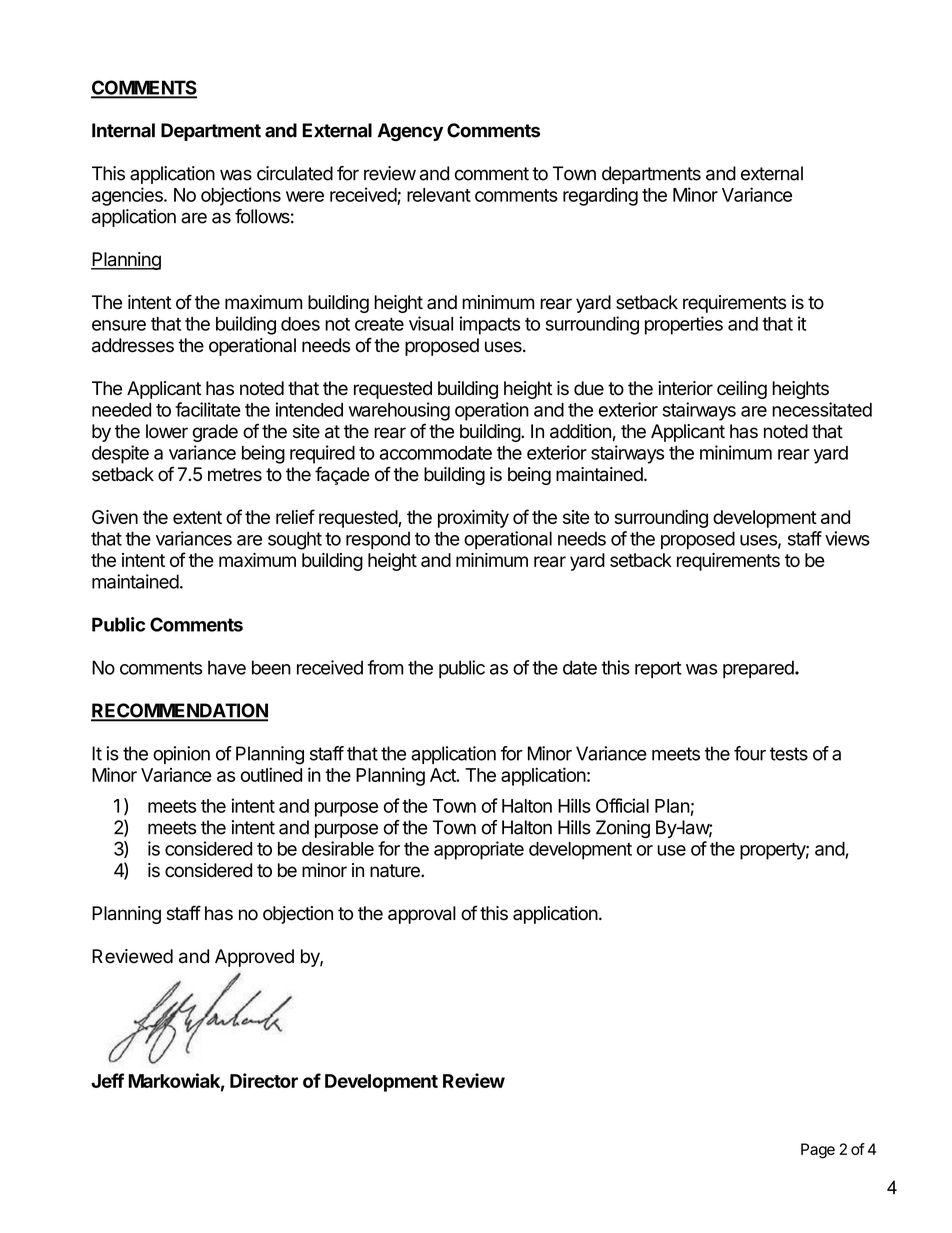 The width and height of the screenshot is (952, 1233). What do you see at coordinates (128, 196) in the screenshot?
I see `agencies` at bounding box center [128, 196].
